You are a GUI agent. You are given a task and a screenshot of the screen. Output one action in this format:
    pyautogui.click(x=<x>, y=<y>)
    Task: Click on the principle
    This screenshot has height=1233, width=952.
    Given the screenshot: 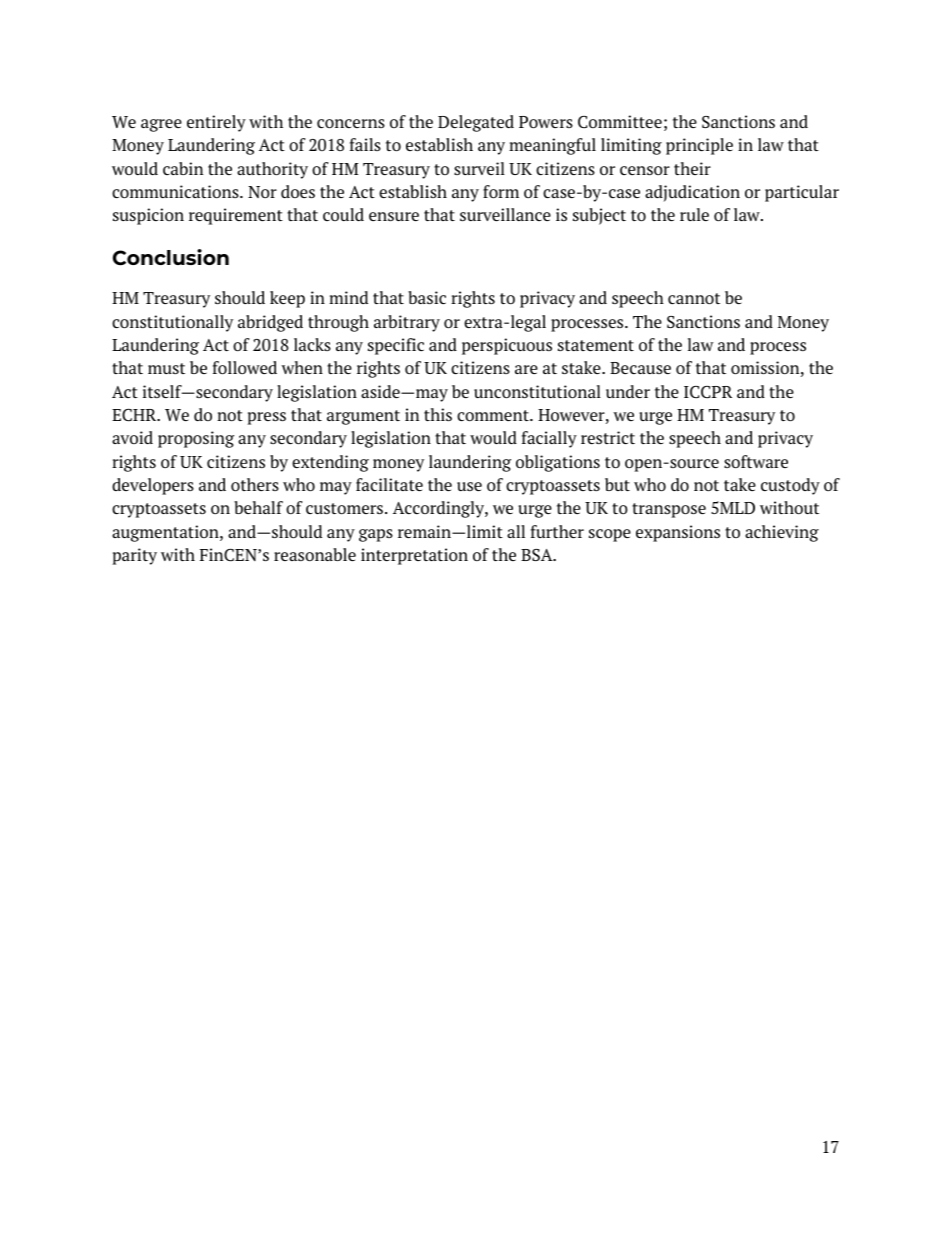 What is the action you would take?
    pyautogui.click(x=699, y=146)
